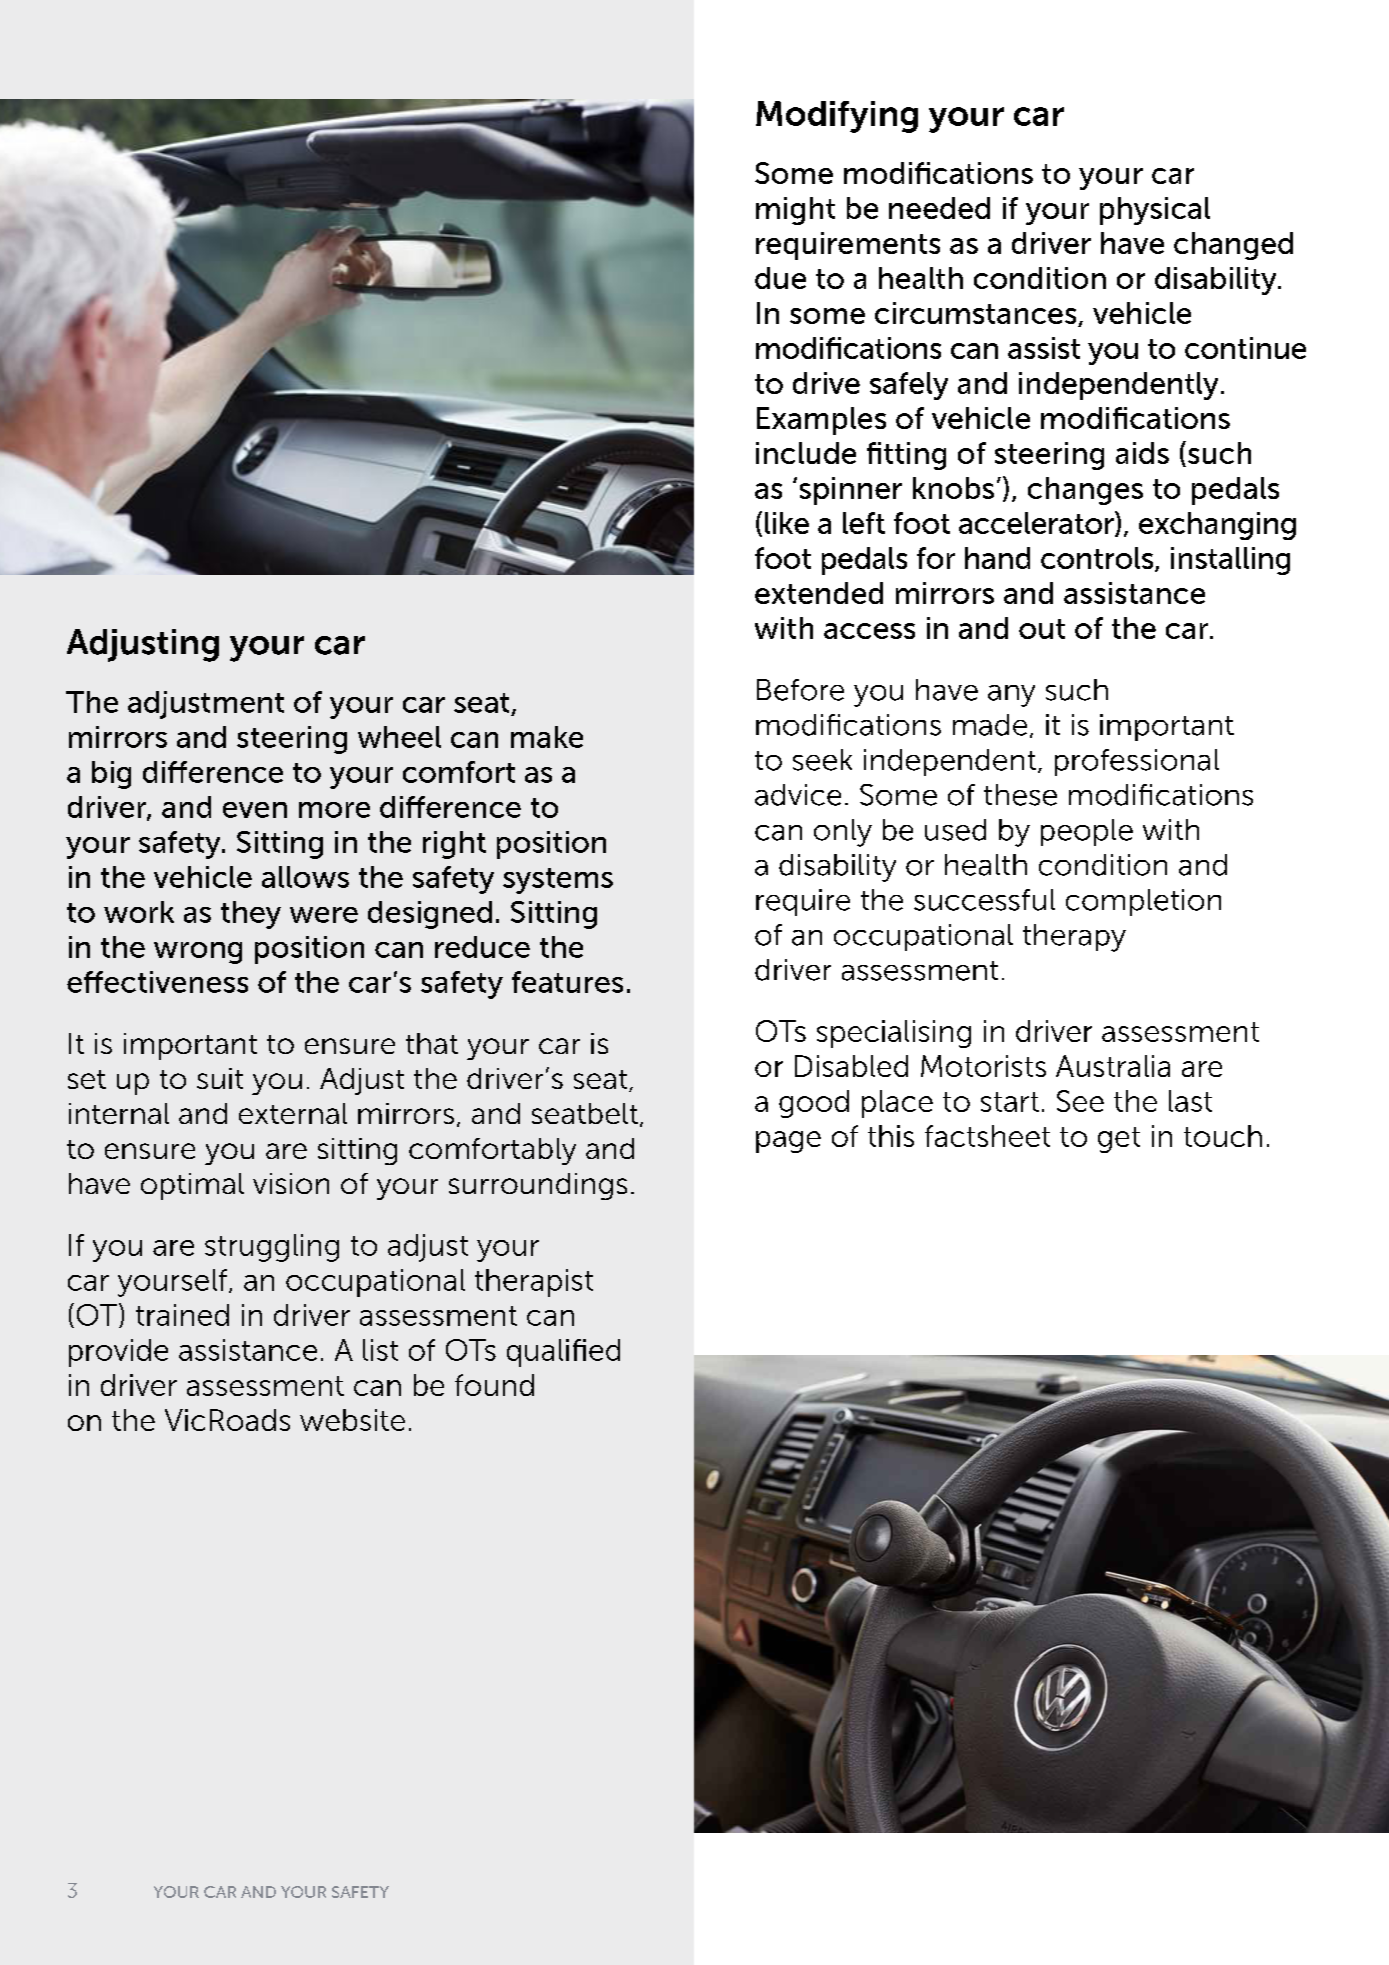 The image size is (1389, 1965). What do you see at coordinates (1098, 559) in the image?
I see `controls` at bounding box center [1098, 559].
